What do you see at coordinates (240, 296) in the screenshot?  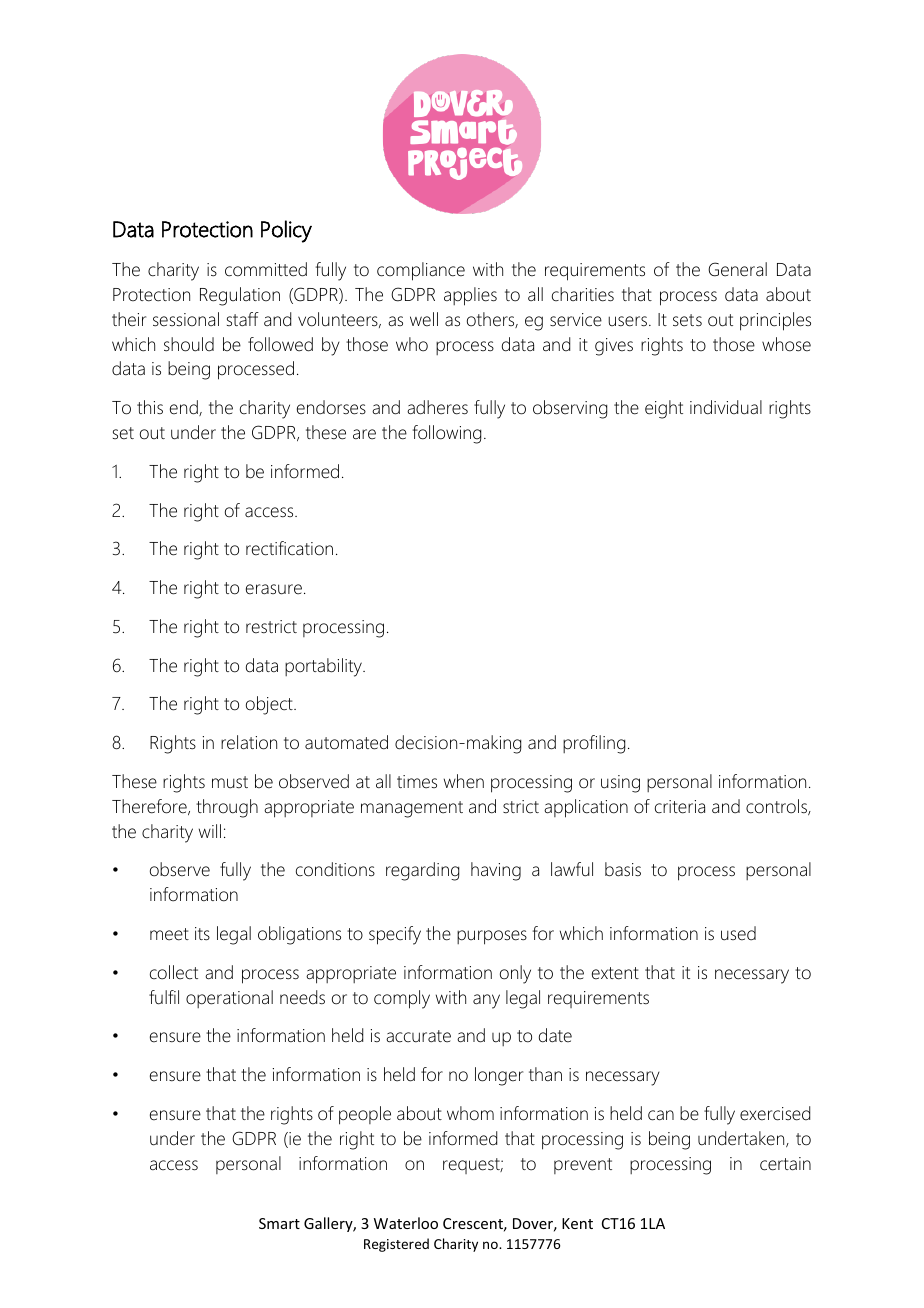 I see `Regulation` at bounding box center [240, 296].
